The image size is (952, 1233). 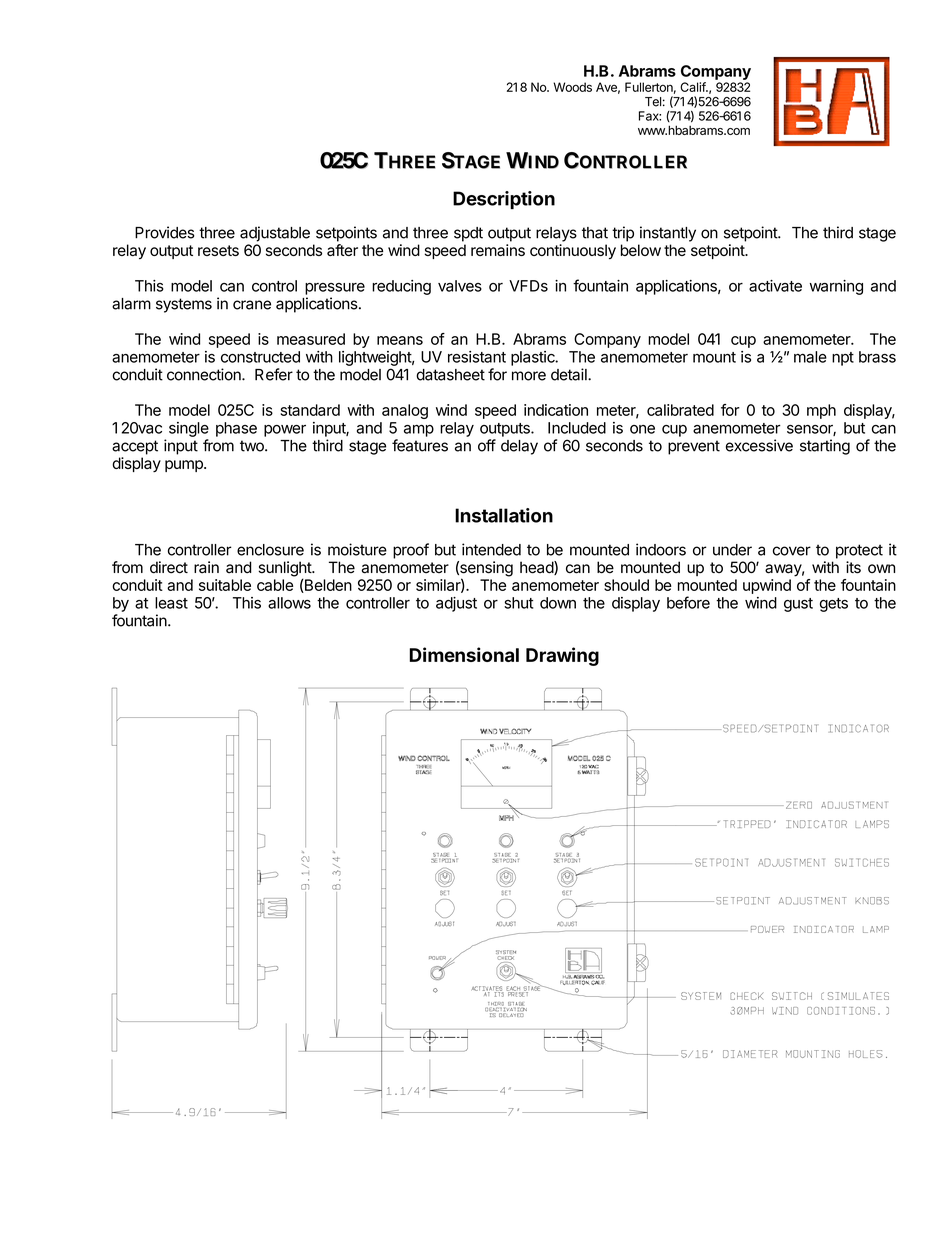 I want to click on Provides, so click(x=165, y=232).
